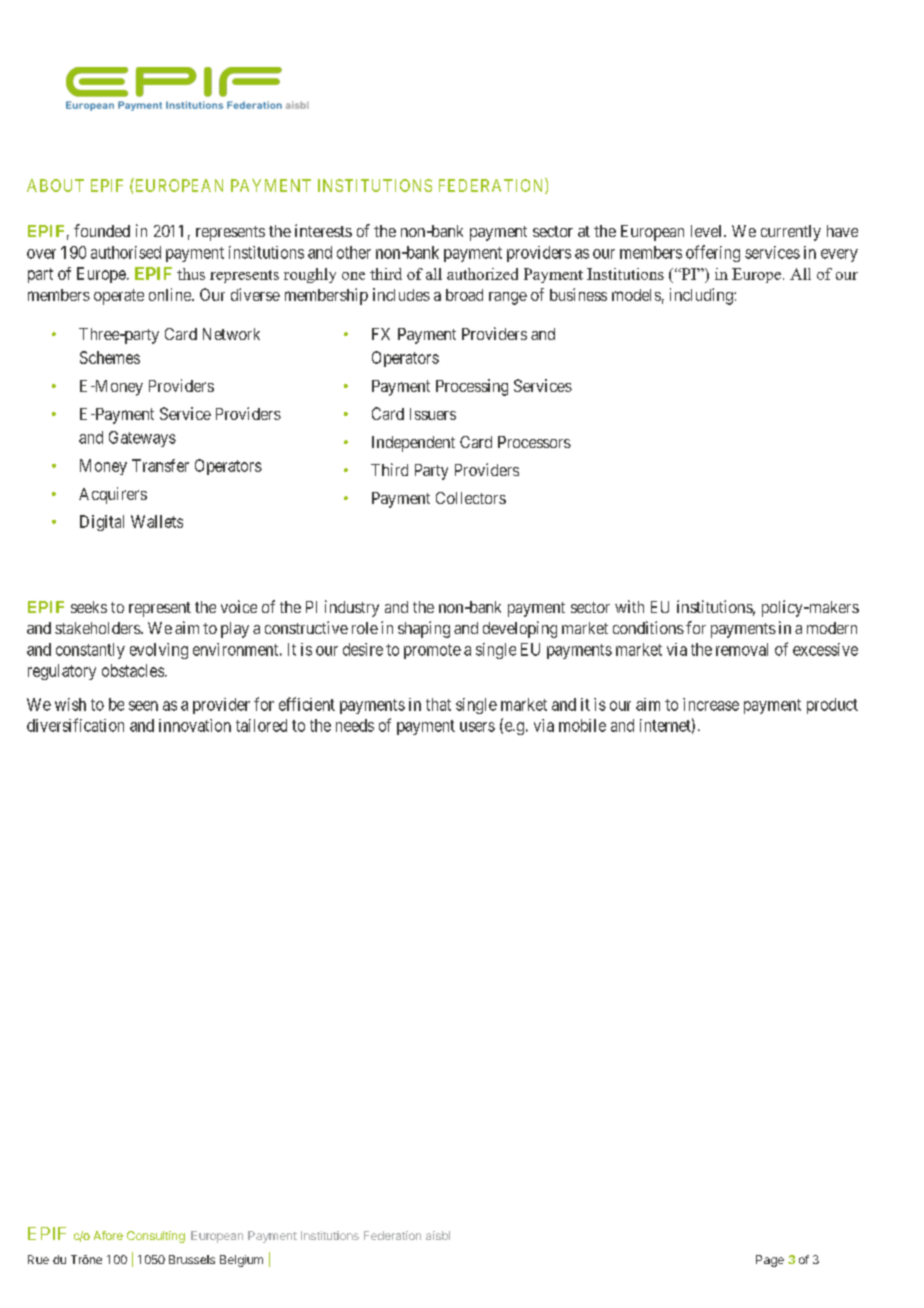 The height and width of the image is (1308, 924). What do you see at coordinates (156, 1237) in the image?
I see `Consulting` at bounding box center [156, 1237].
